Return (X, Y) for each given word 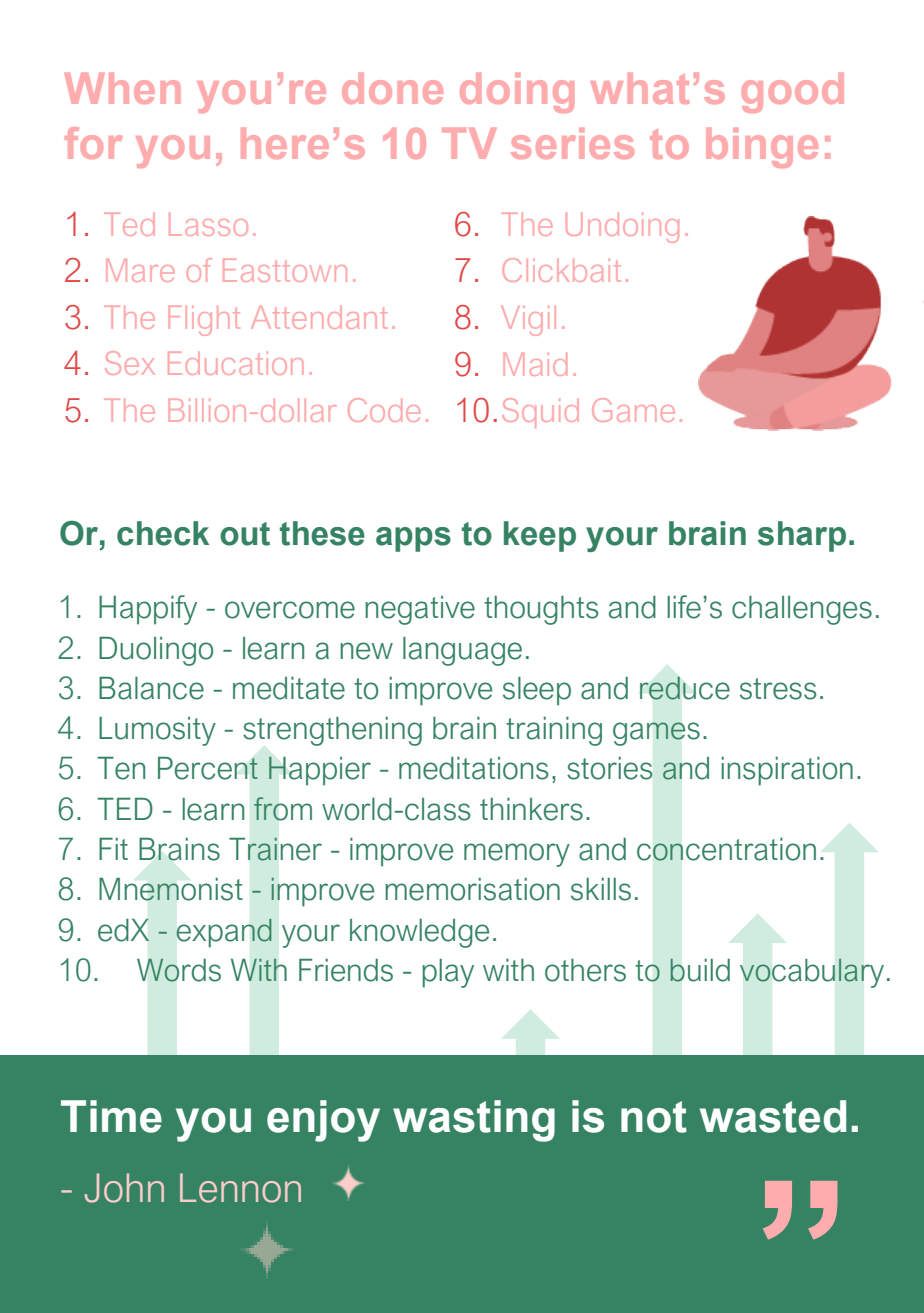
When (123, 88)
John (124, 1188)
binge (762, 148)
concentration (726, 849)
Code (384, 410)
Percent (208, 768)
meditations (474, 768)
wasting (474, 1121)
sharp (802, 536)
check (163, 533)
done (392, 88)
